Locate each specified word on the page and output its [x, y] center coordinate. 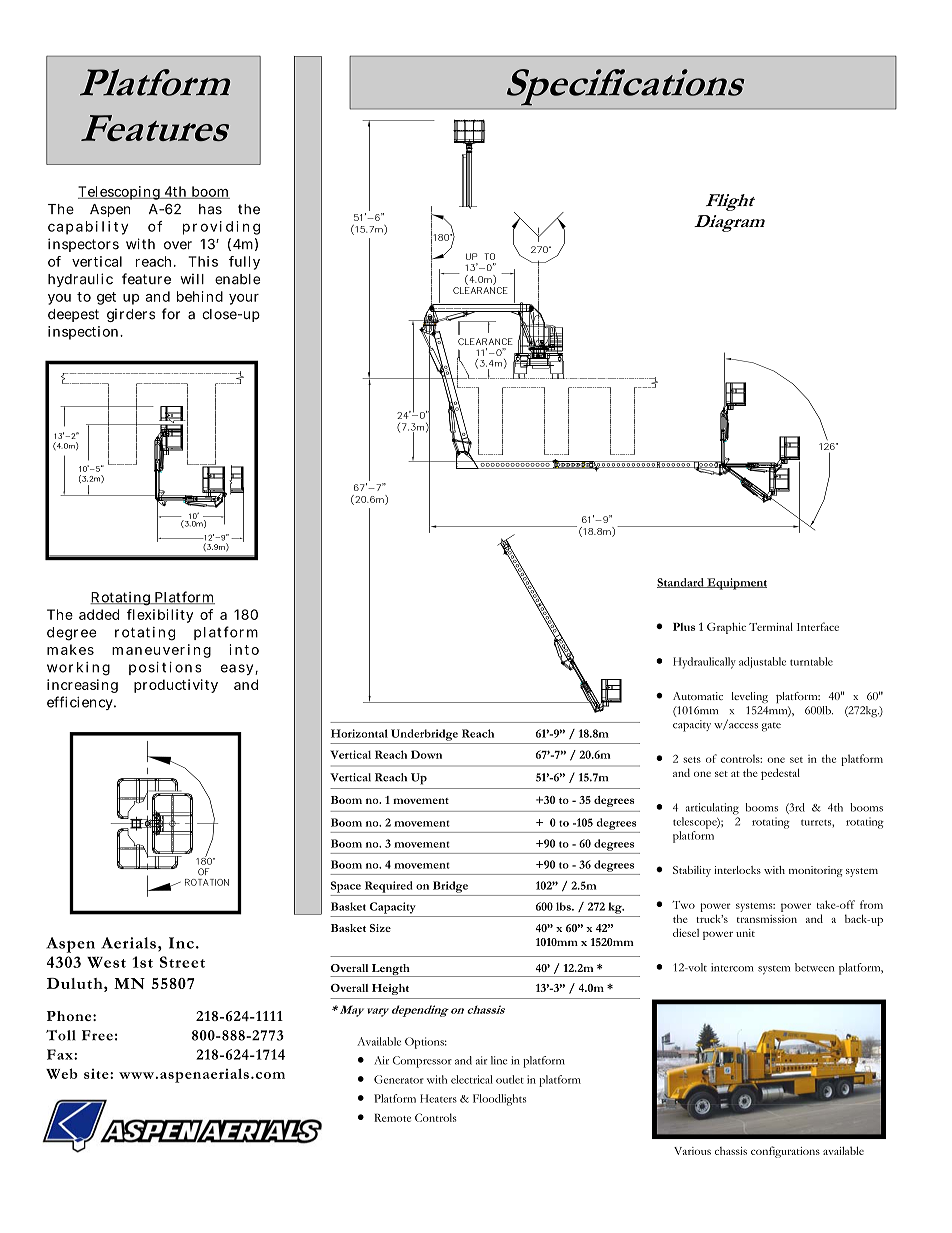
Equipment [736, 584]
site [97, 1074]
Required [389, 887]
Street [182, 962]
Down [426, 754]
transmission [767, 919]
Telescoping [120, 193]
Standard [681, 583]
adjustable [762, 662]
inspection [85, 333]
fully [244, 263]
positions [165, 668]
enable [237, 279]
